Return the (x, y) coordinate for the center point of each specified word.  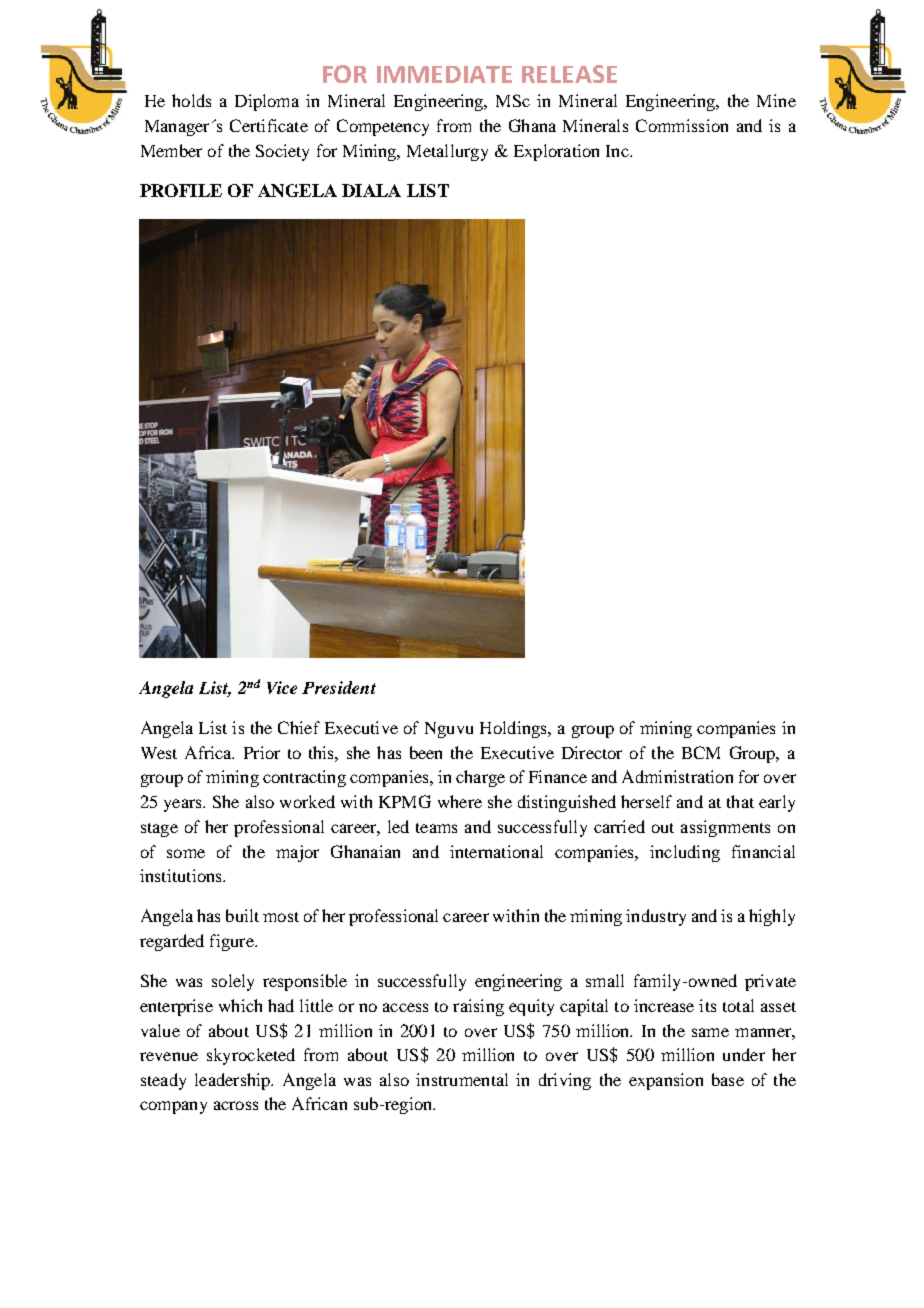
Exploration (556, 152)
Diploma (267, 102)
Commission (682, 125)
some (186, 853)
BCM (701, 752)
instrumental (462, 1079)
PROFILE (181, 190)
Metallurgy (447, 152)
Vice (282, 687)
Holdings (514, 729)
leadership (234, 1081)
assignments (725, 828)
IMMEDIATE (444, 74)
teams (436, 828)
